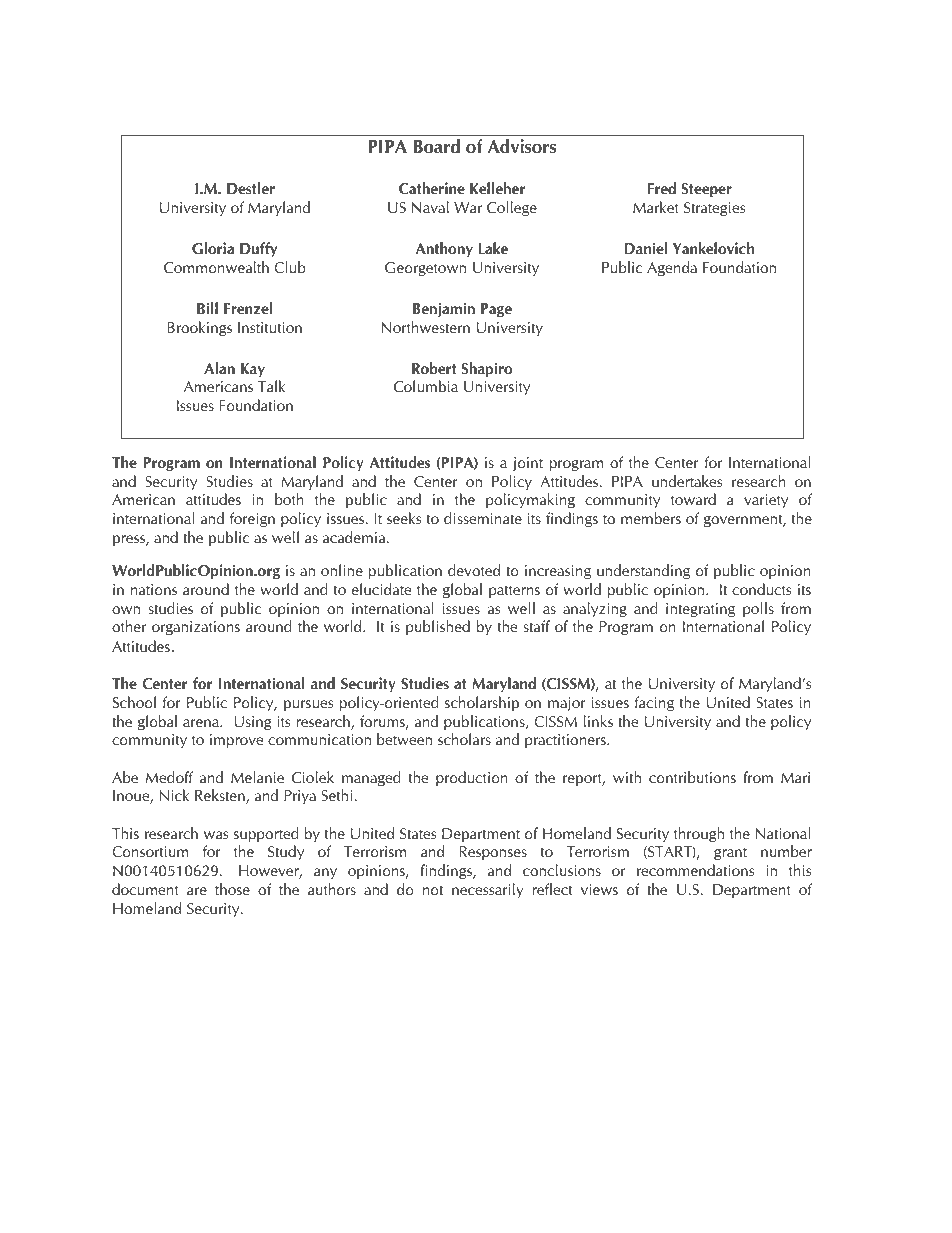  Describe the element at coordinates (493, 853) in the screenshot. I see `Responses` at that location.
